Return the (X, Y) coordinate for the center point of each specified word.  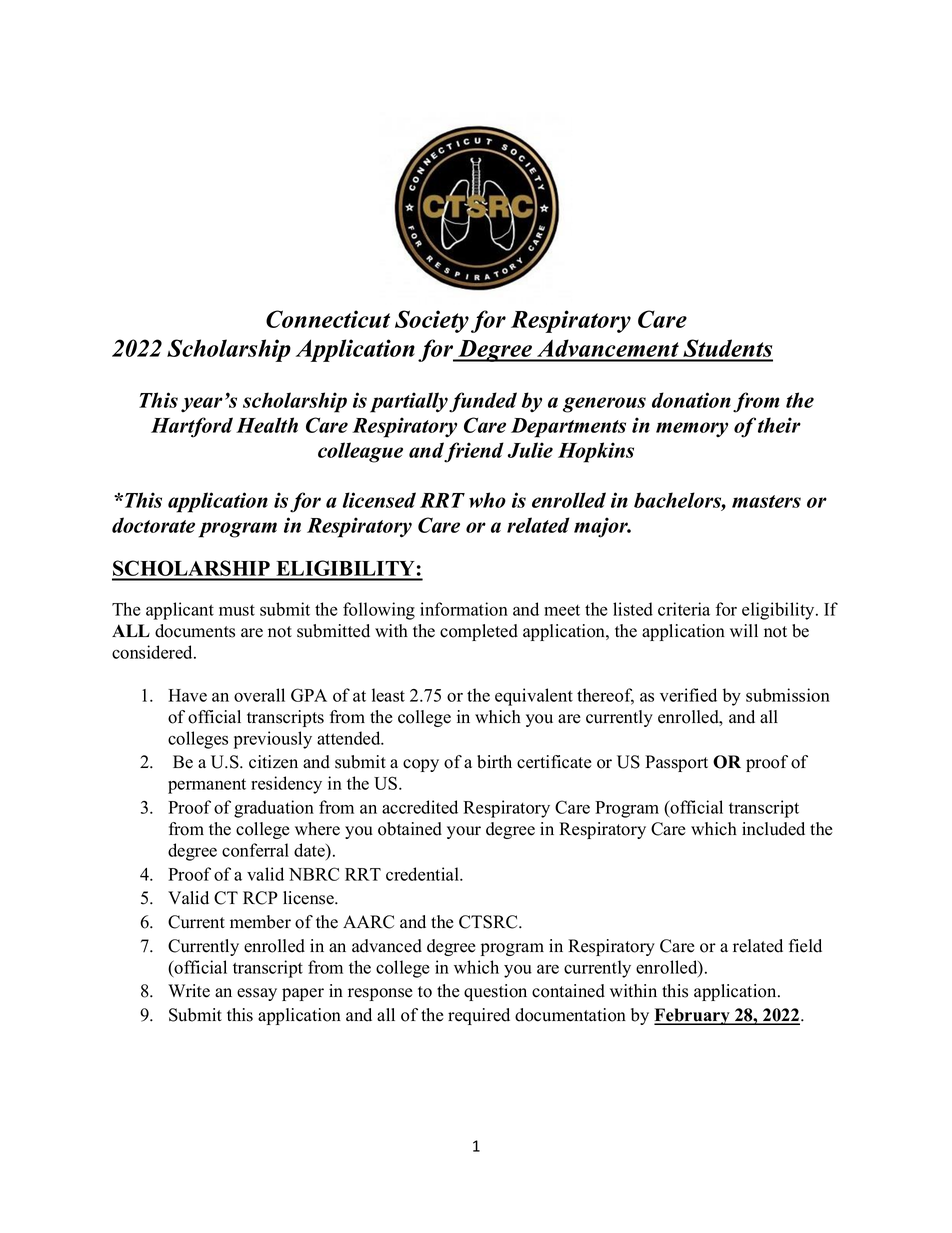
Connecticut (328, 319)
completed (479, 632)
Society (432, 321)
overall (259, 695)
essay (257, 994)
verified (688, 695)
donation (691, 400)
